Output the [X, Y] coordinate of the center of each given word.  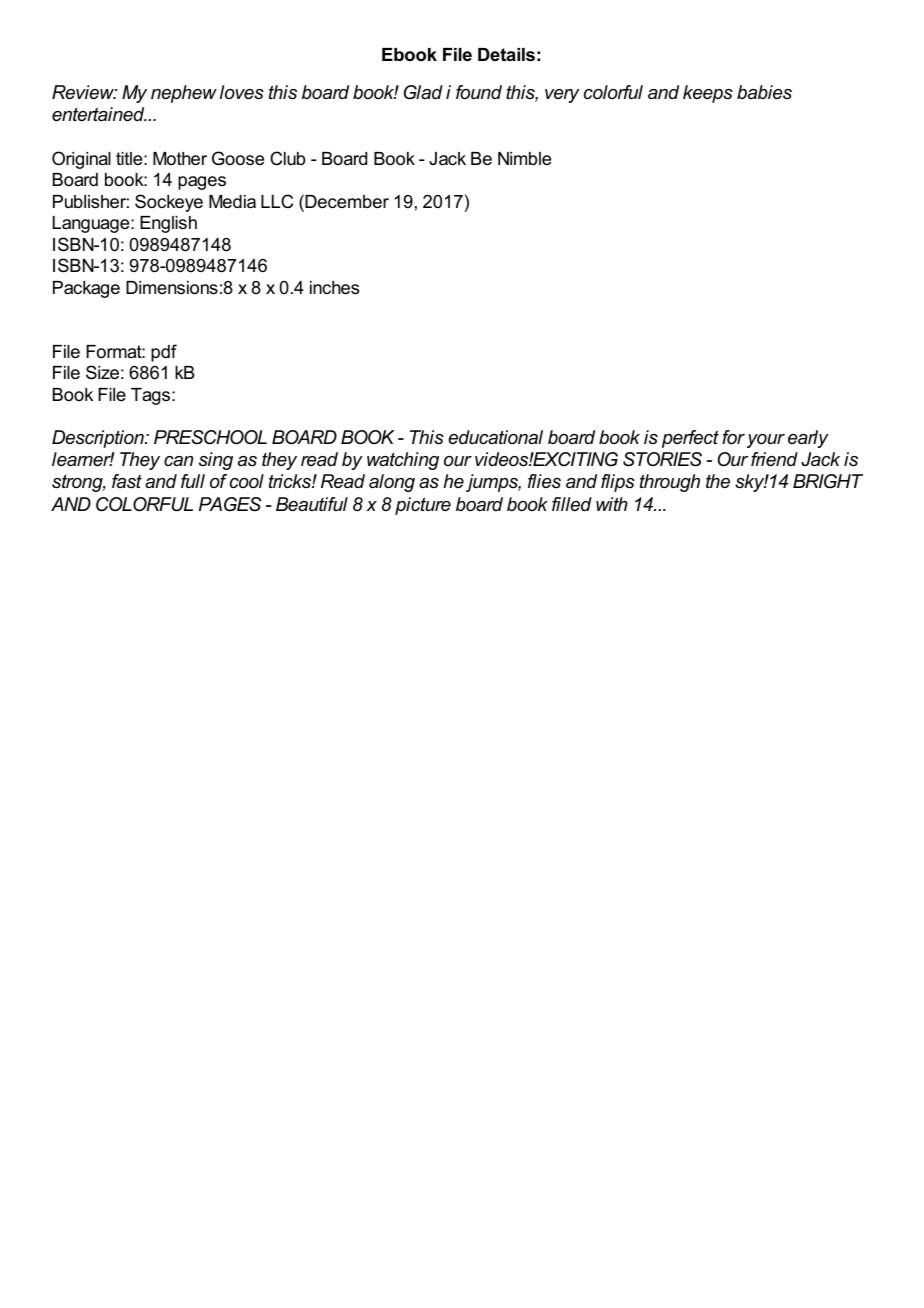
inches [334, 288]
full [193, 481]
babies [764, 92]
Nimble [524, 158]
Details [506, 55]
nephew [184, 94]
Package [86, 289]
